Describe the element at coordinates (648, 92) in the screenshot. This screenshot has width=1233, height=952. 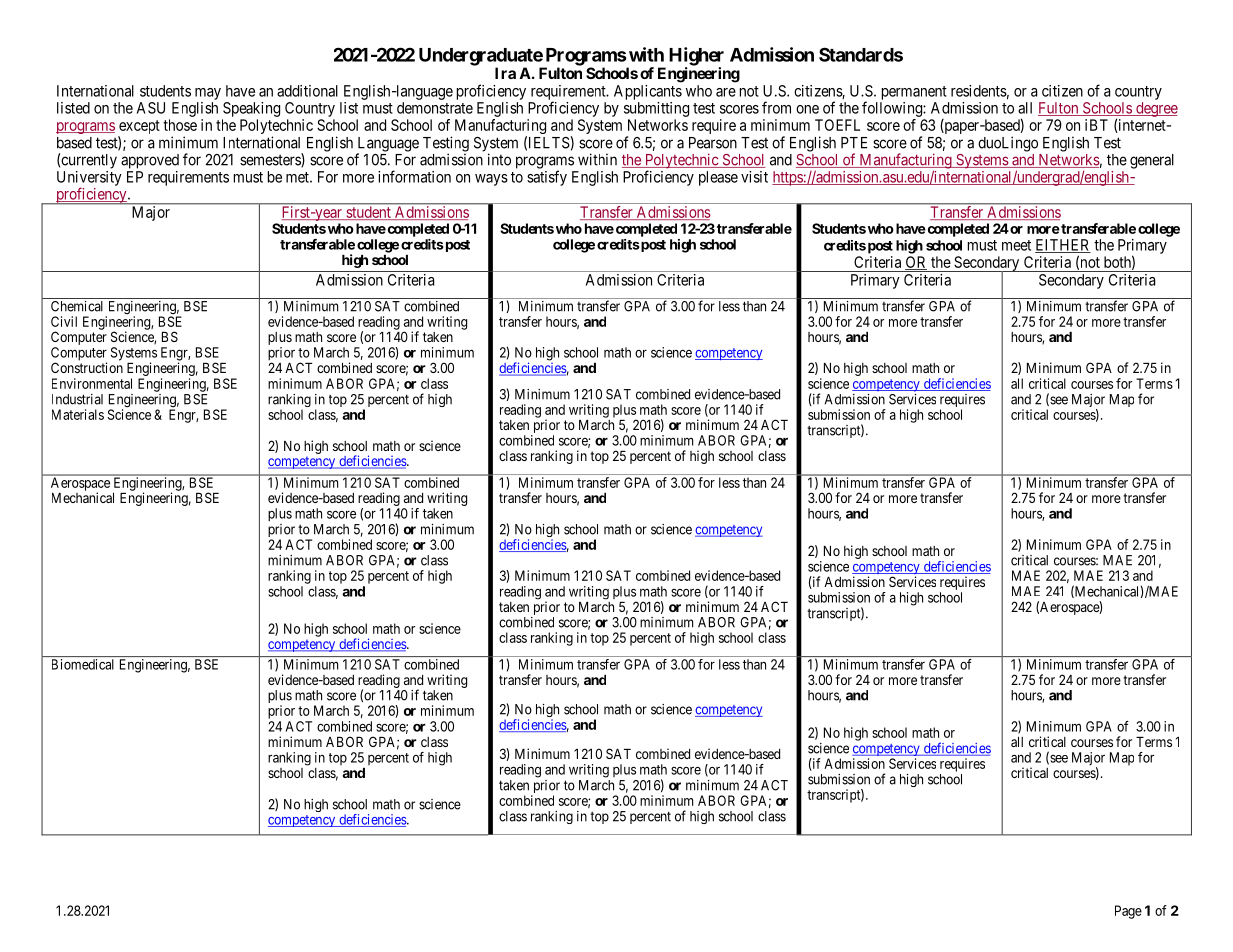
I see `Applicants` at that location.
